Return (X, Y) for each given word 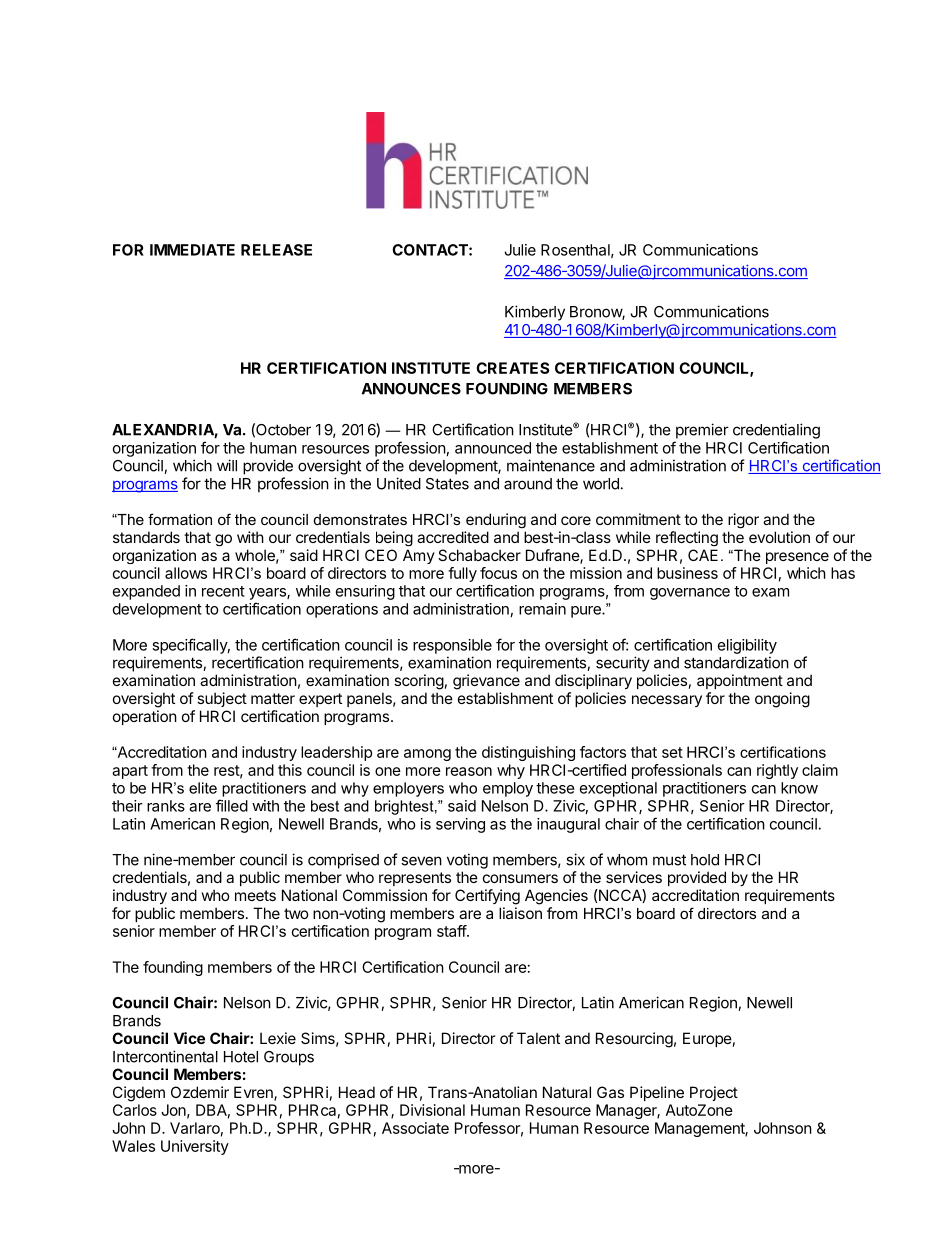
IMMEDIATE (192, 250)
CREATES (513, 368)
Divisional (432, 1110)
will (227, 465)
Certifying (487, 897)
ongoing (782, 700)
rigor (743, 520)
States (447, 484)
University (195, 1147)
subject (222, 699)
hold (705, 860)
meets (255, 895)
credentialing (776, 431)
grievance (486, 682)
